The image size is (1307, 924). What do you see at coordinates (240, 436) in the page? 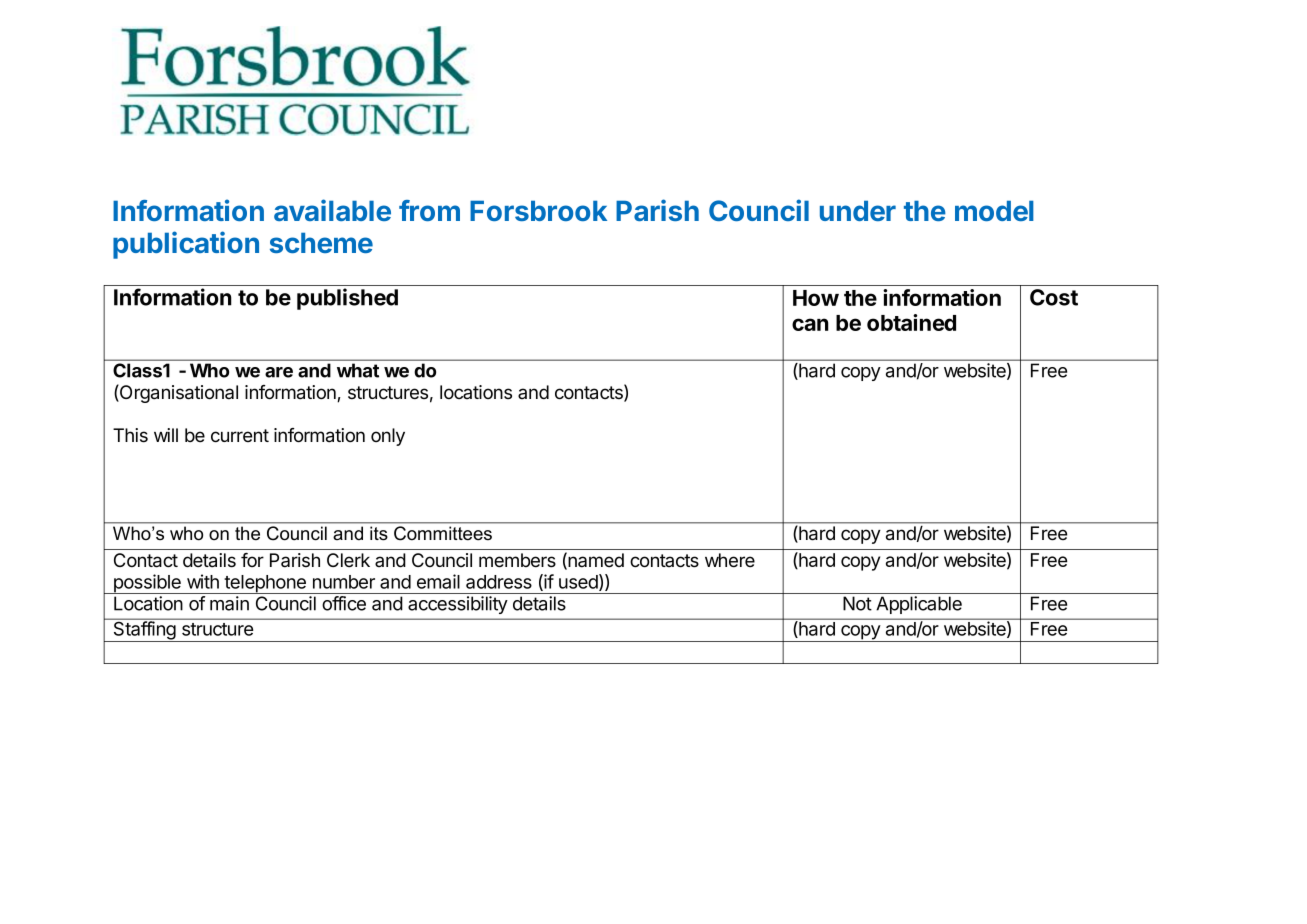
I see `current` at bounding box center [240, 436].
